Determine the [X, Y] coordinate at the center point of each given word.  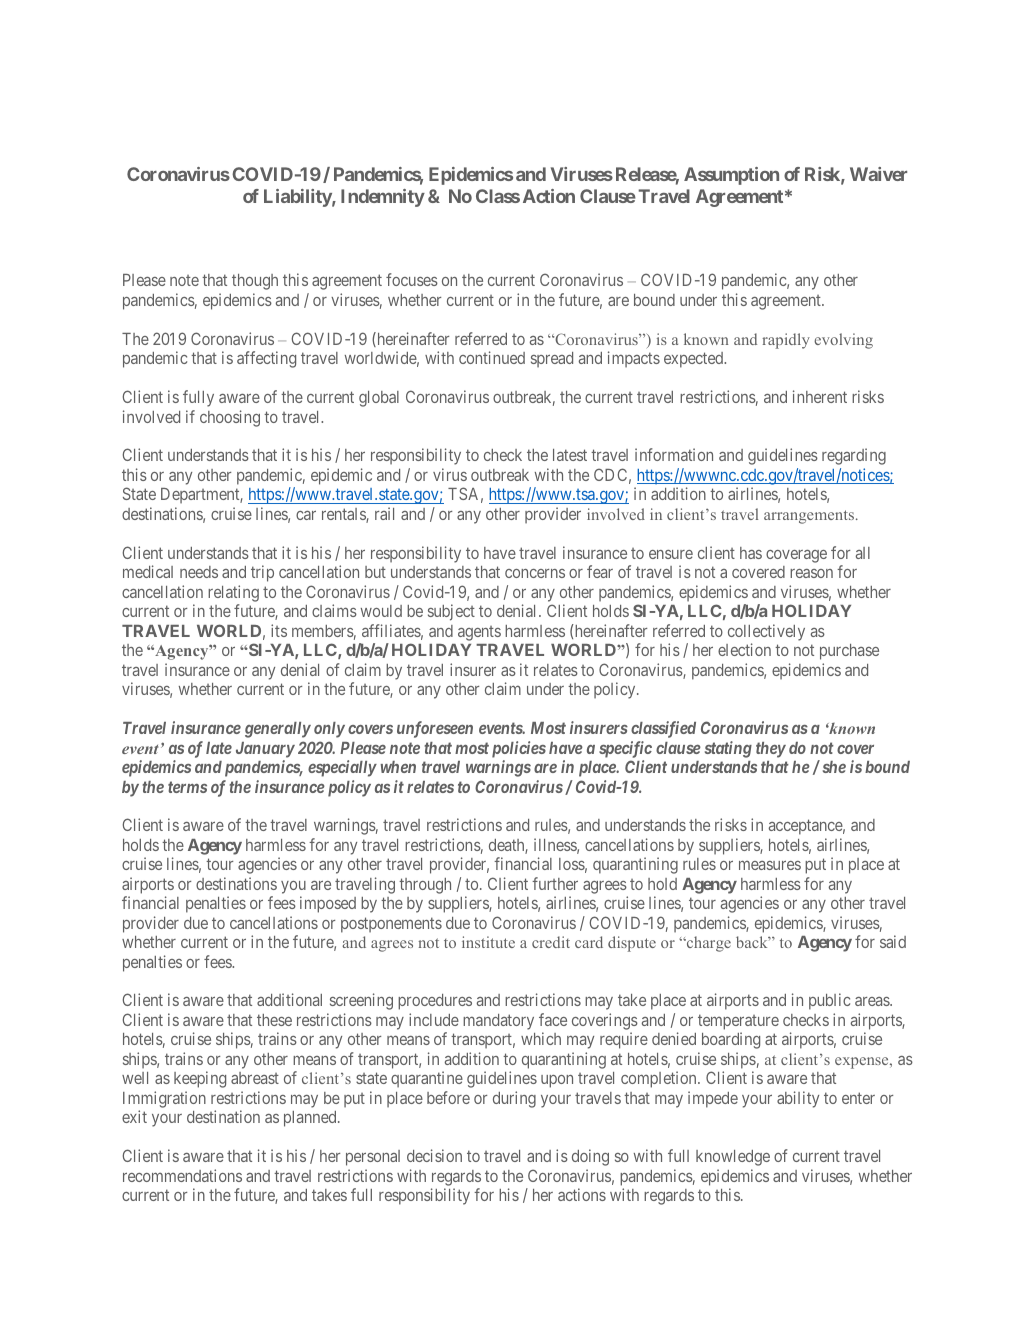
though [255, 282]
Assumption [731, 176]
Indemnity [383, 198]
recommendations [182, 1175]
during [514, 1099]
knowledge [733, 1158]
